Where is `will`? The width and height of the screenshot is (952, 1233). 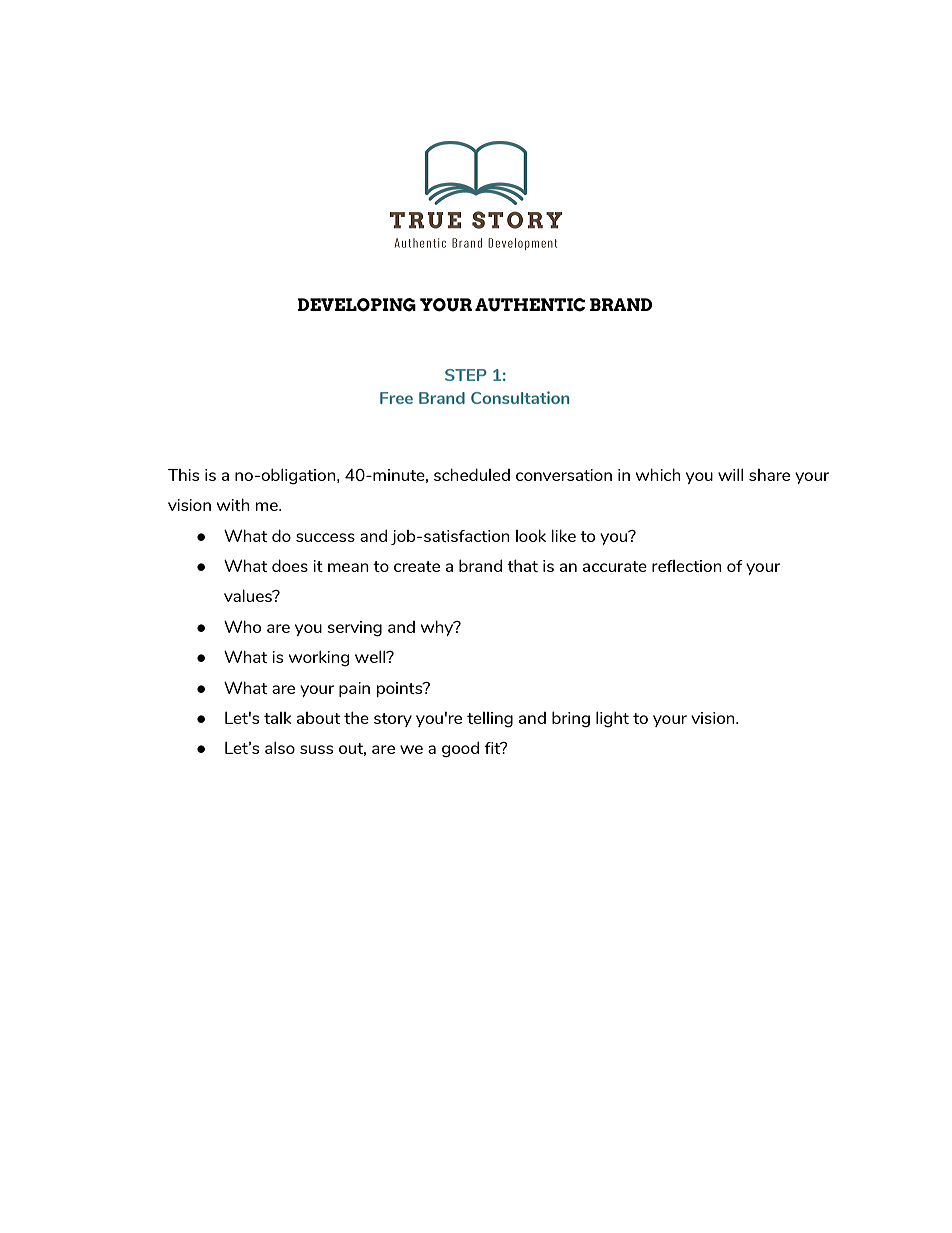 will is located at coordinates (730, 474).
